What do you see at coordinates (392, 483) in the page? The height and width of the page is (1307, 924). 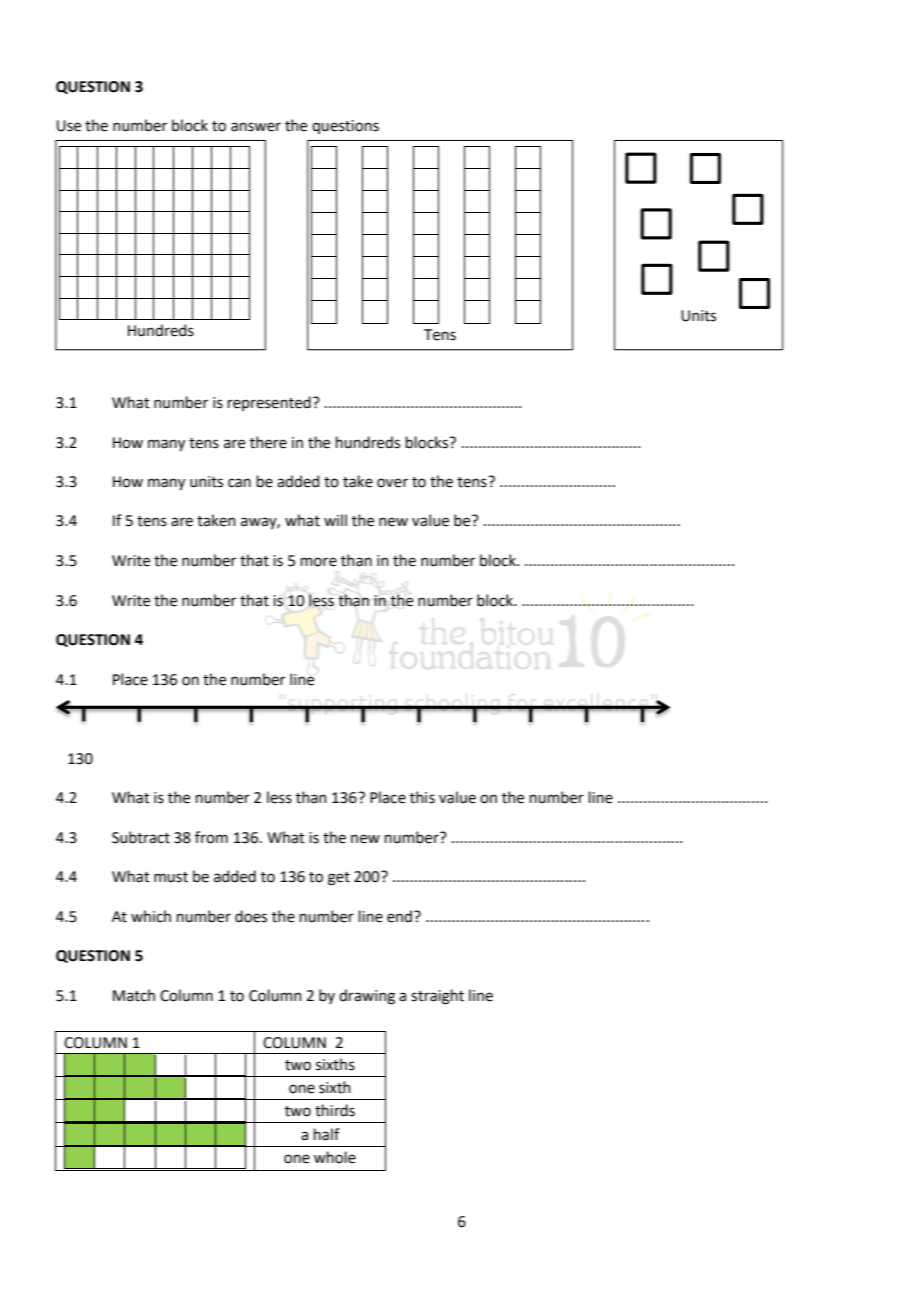 I see `over` at bounding box center [392, 483].
